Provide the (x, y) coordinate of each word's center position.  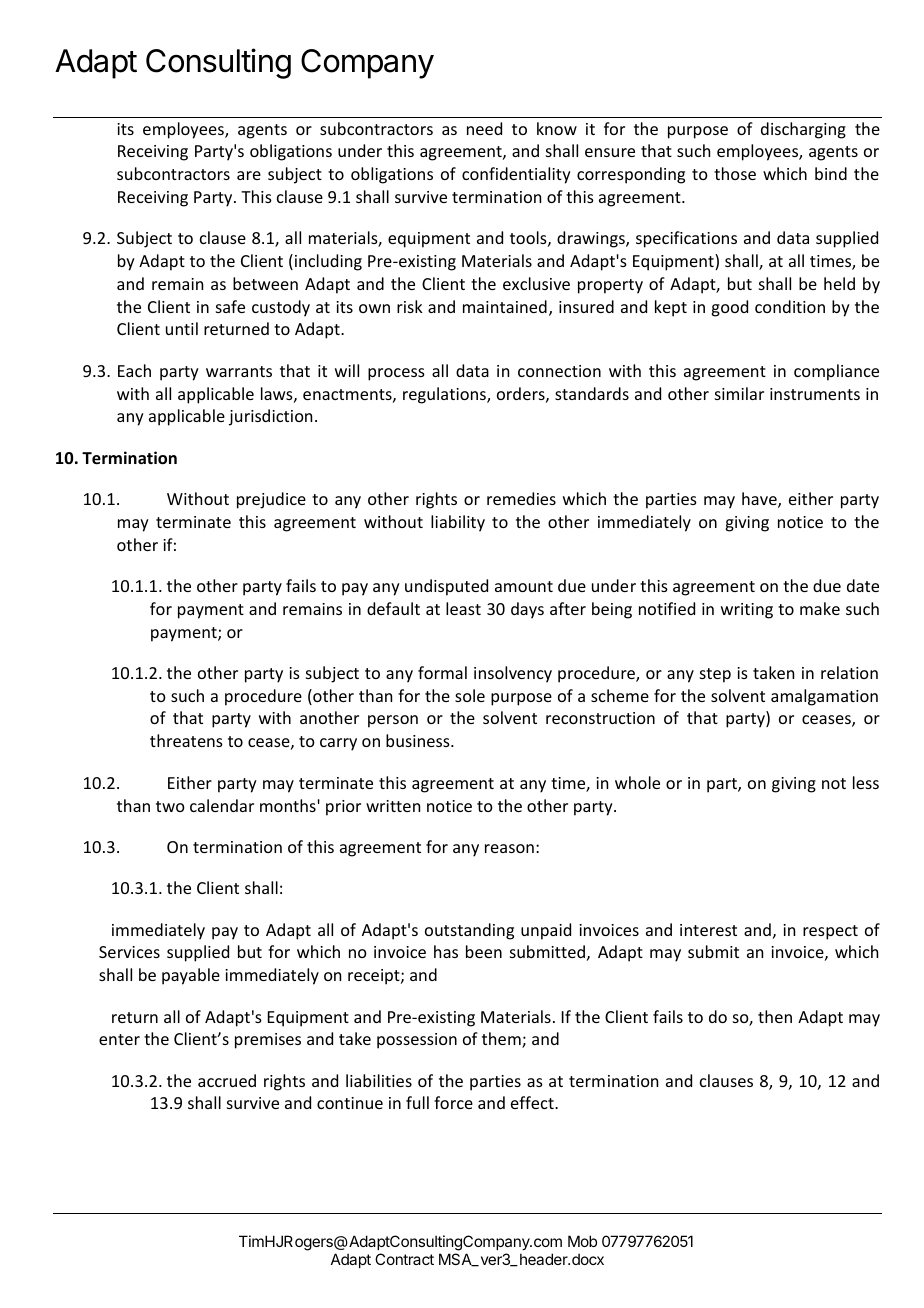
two (170, 806)
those (735, 173)
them (502, 1040)
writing (747, 611)
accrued (227, 1080)
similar (739, 393)
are (249, 175)
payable (191, 976)
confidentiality (516, 175)
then (775, 1016)
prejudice (271, 500)
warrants (239, 371)
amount (524, 586)
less (866, 782)
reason (509, 848)
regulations (445, 395)
